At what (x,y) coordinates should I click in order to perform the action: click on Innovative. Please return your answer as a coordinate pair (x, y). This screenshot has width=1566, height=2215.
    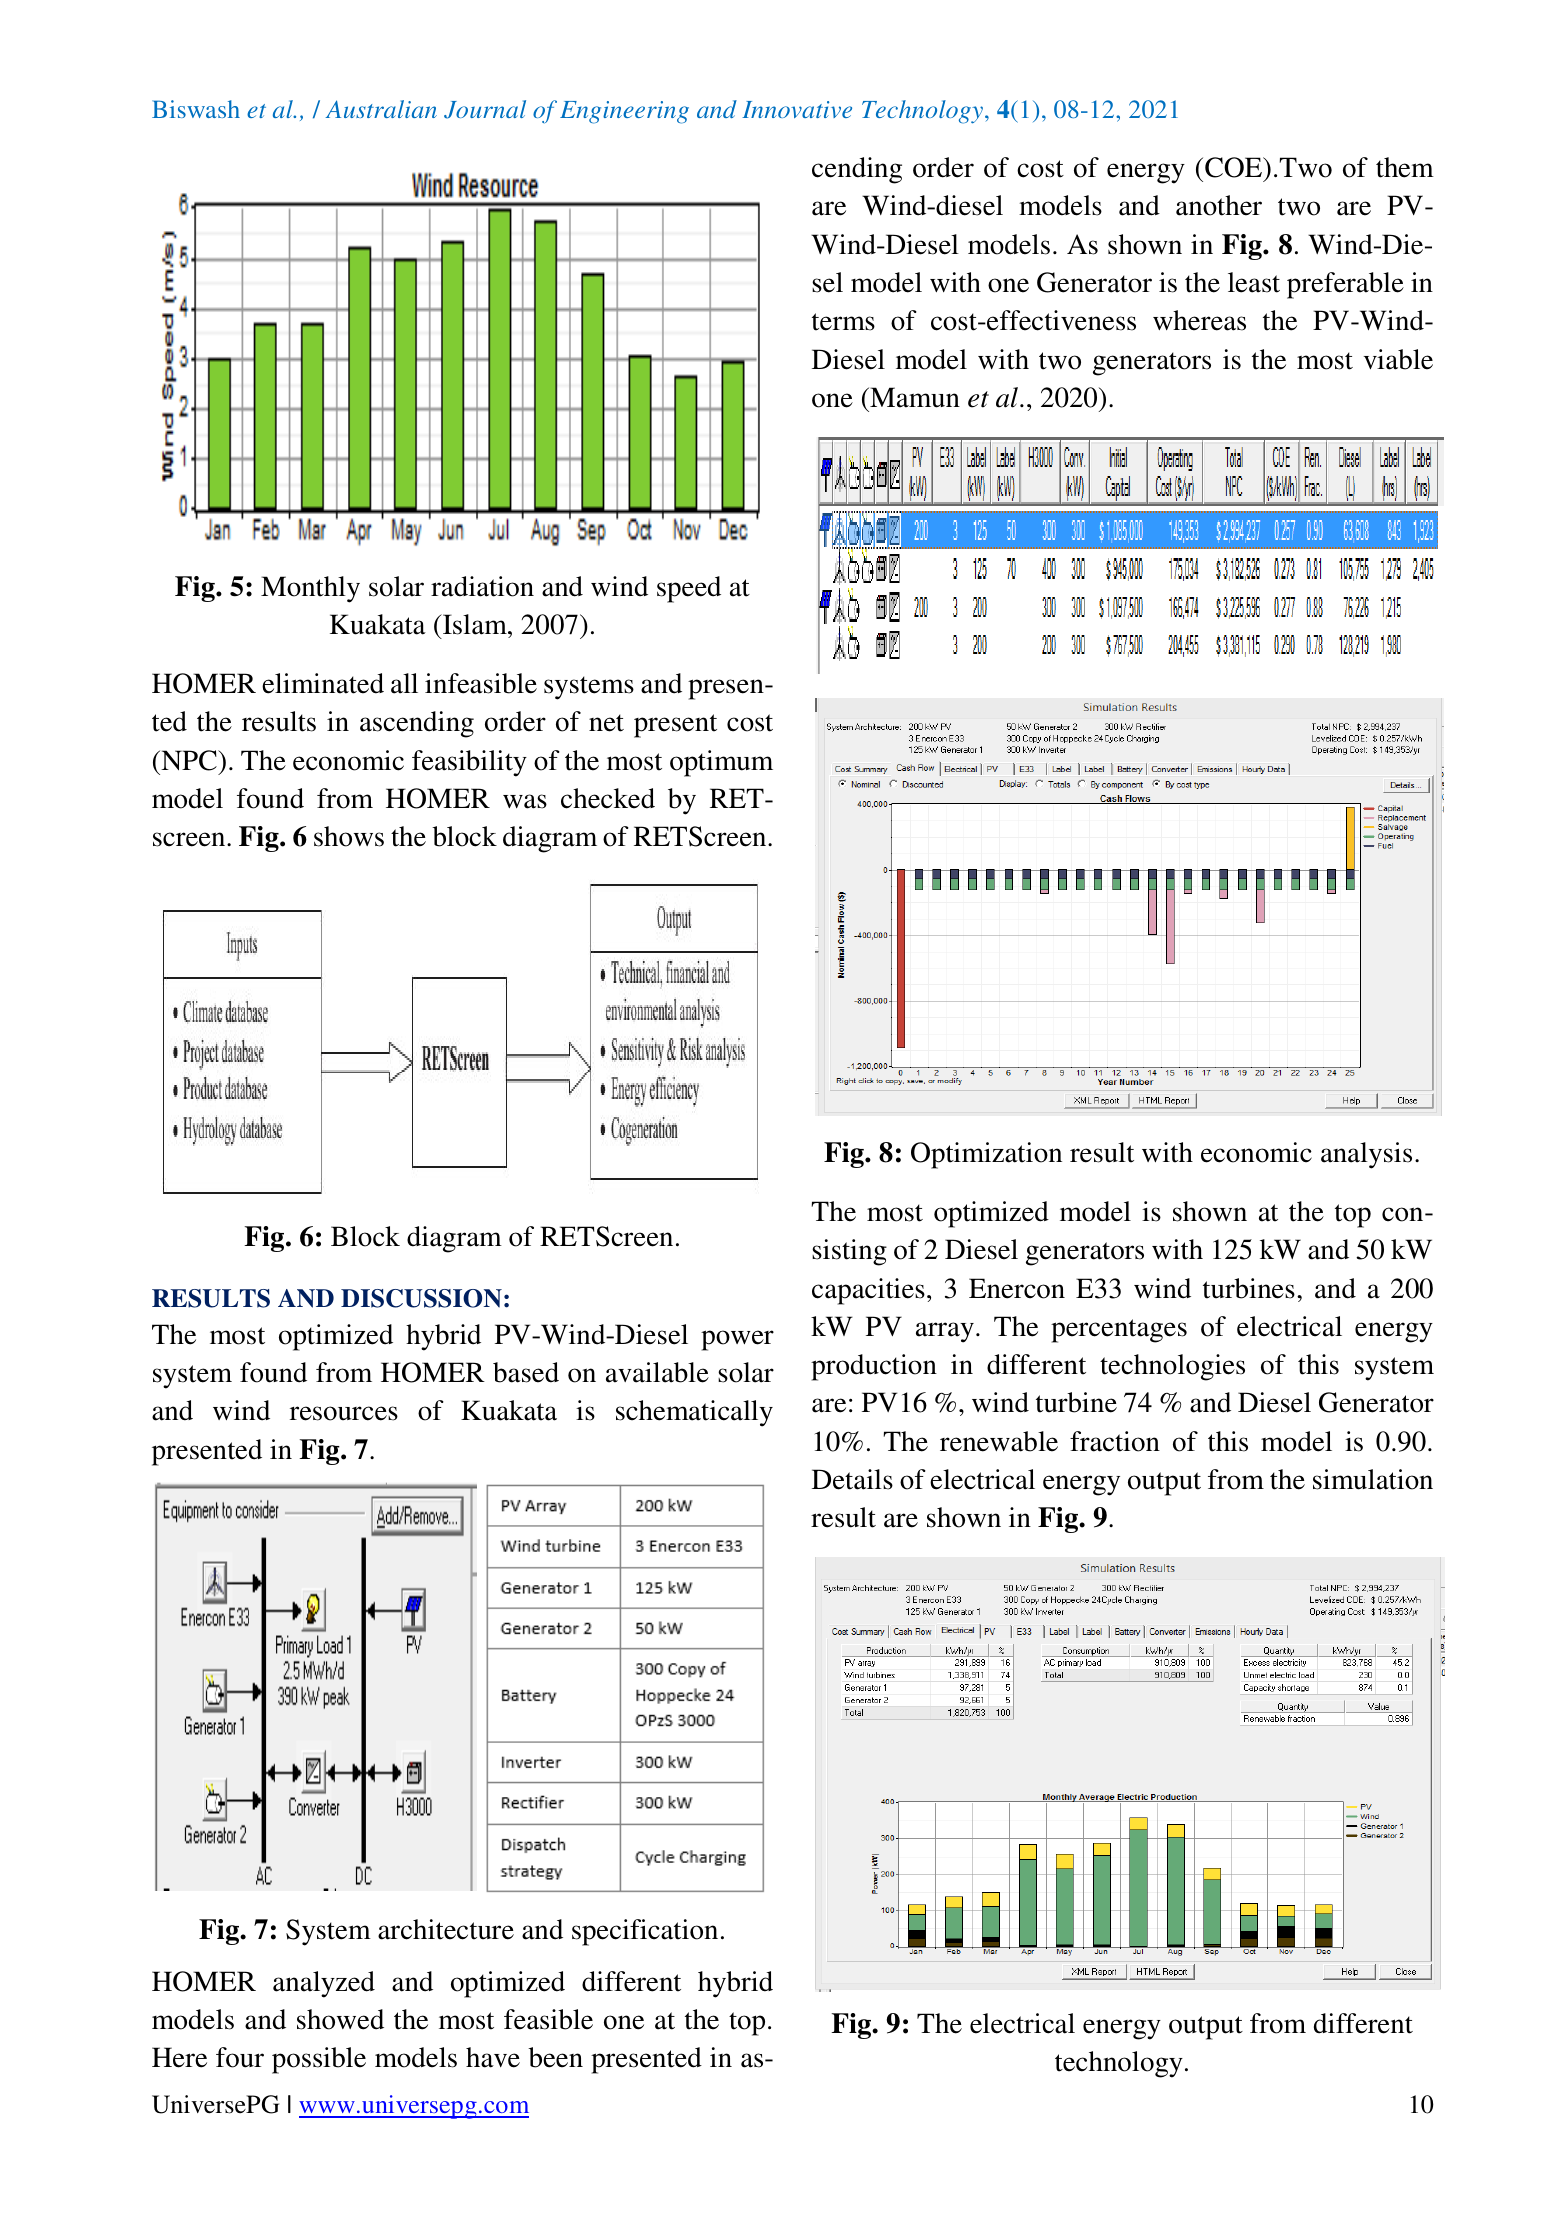
    Looking at the image, I should click on (797, 109).
